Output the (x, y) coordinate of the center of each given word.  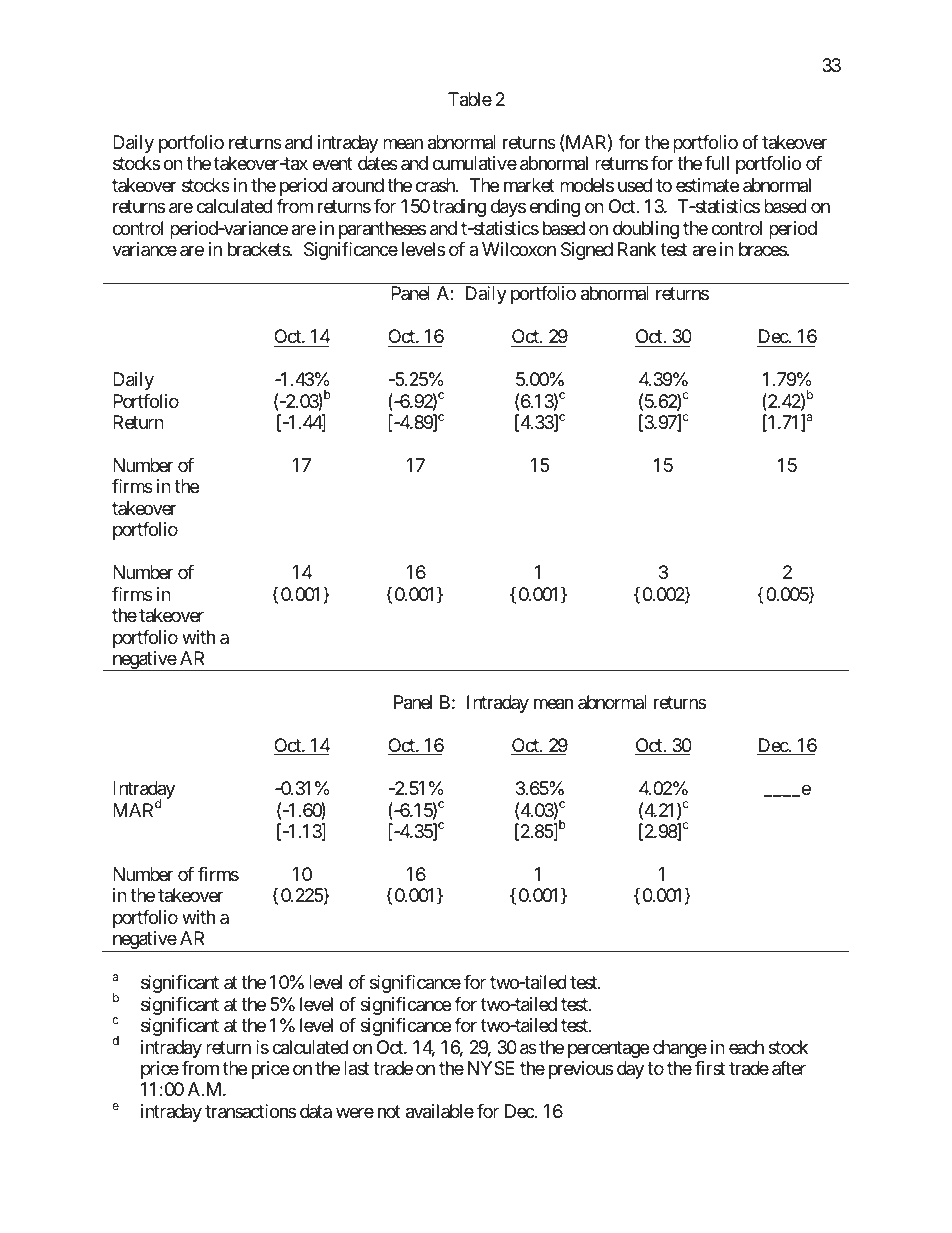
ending (555, 208)
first (710, 1068)
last (356, 1068)
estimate (707, 185)
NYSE (491, 1068)
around (358, 185)
